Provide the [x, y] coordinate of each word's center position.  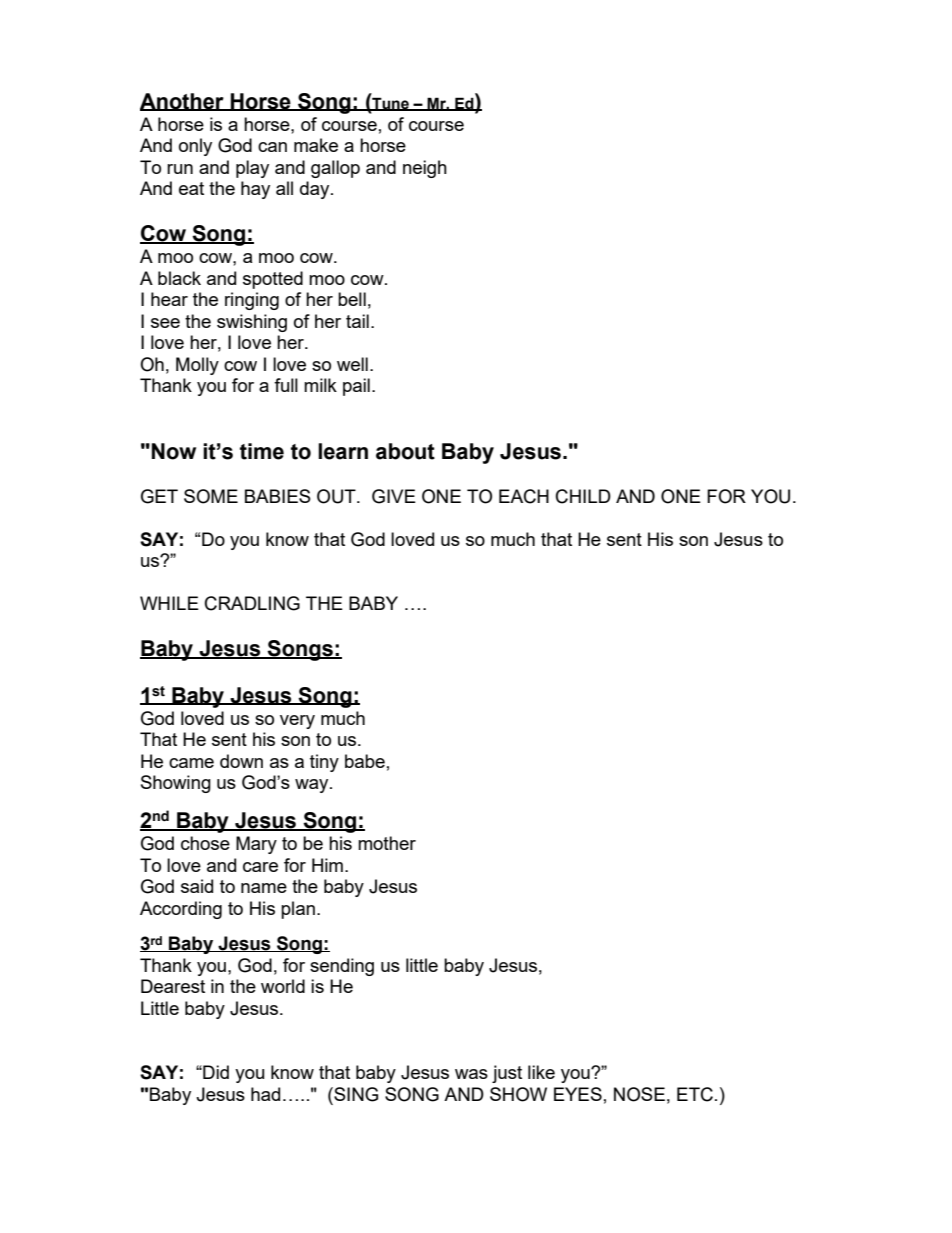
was [471, 1074]
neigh [425, 169]
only [195, 147]
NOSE [639, 1094]
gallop [335, 169]
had [265, 1094]
